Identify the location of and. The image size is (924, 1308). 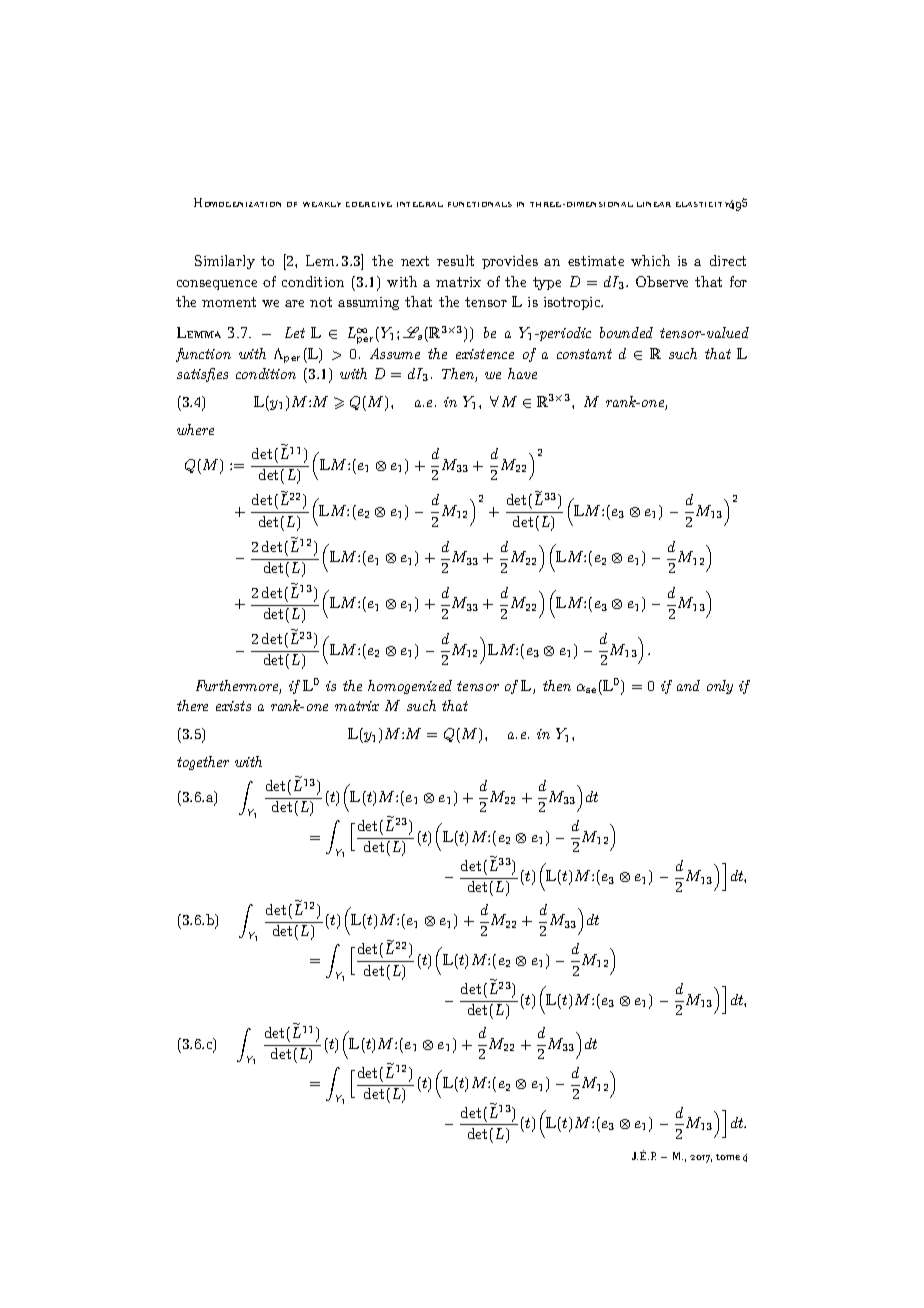
(688, 685).
